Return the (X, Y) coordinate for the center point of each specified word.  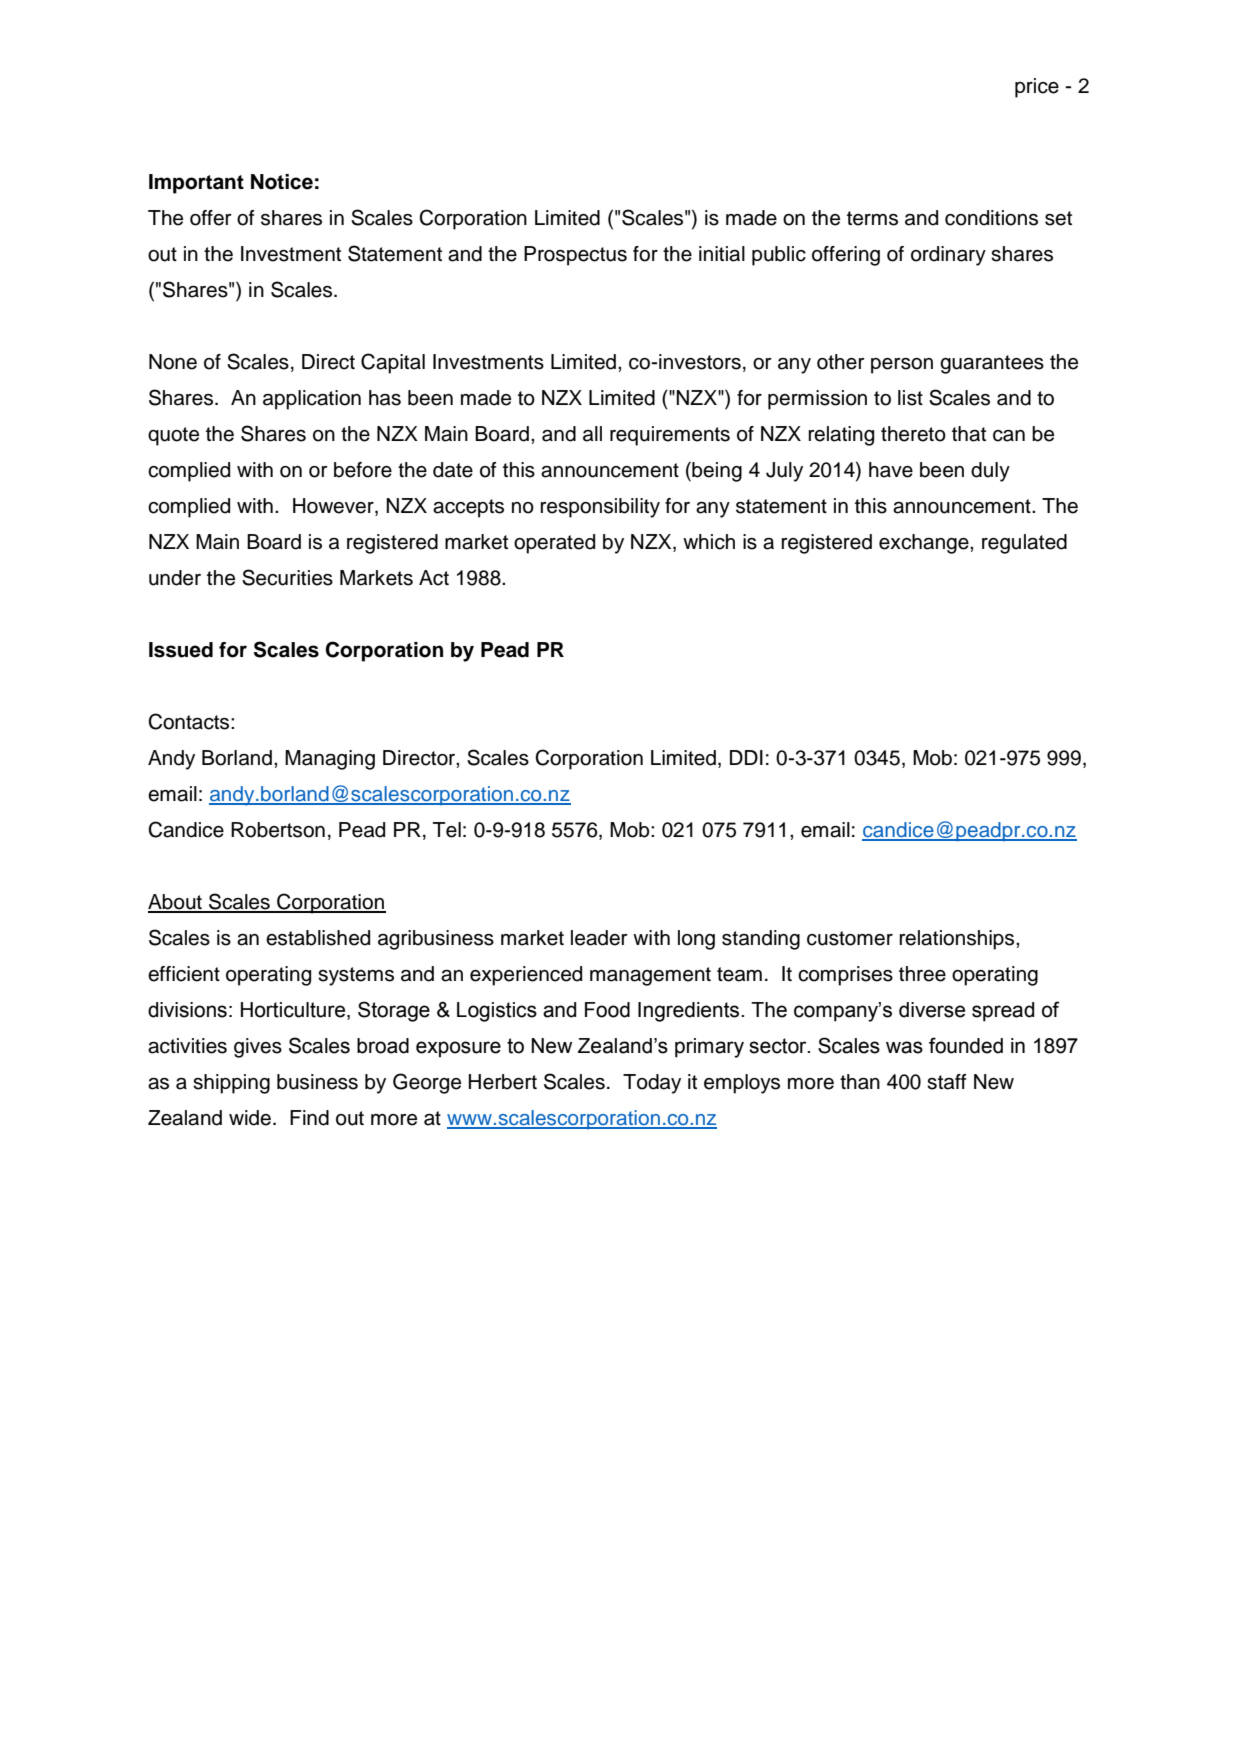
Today (652, 1084)
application (312, 400)
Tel (447, 830)
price (1037, 88)
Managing (330, 760)
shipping (231, 1084)
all (592, 434)
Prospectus (575, 256)
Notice (282, 182)
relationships (958, 940)
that (969, 434)
